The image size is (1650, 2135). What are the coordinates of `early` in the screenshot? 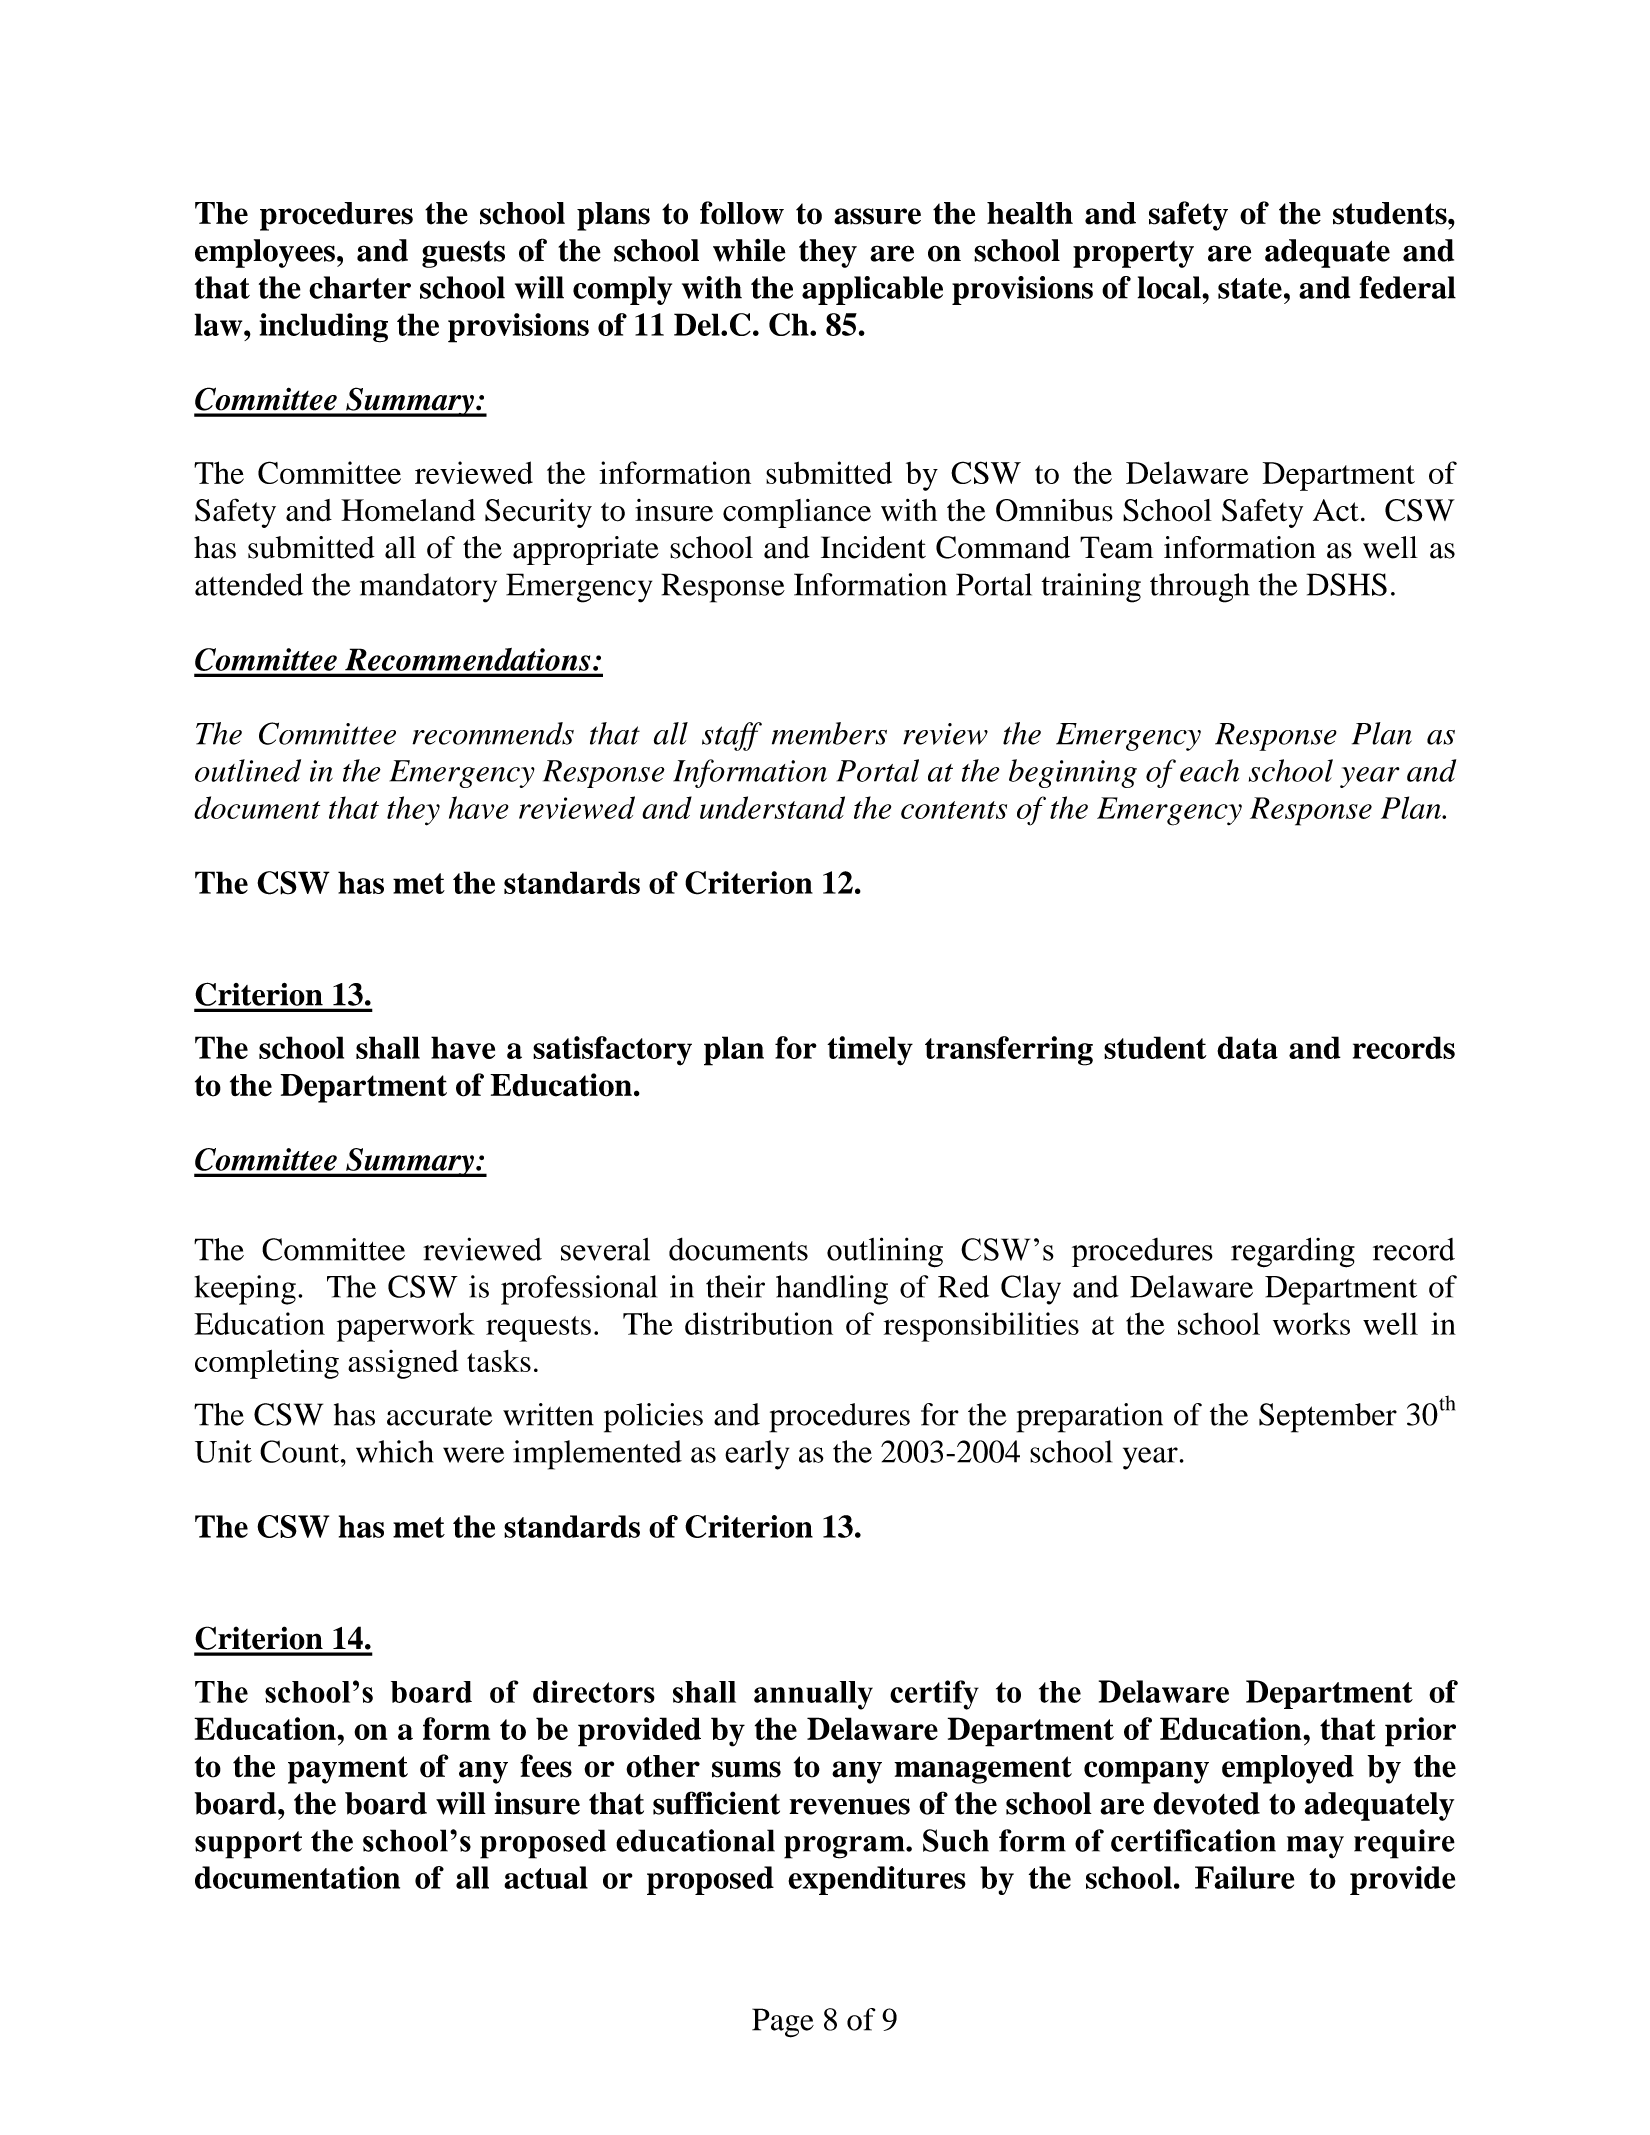 It's located at (757, 1455).
